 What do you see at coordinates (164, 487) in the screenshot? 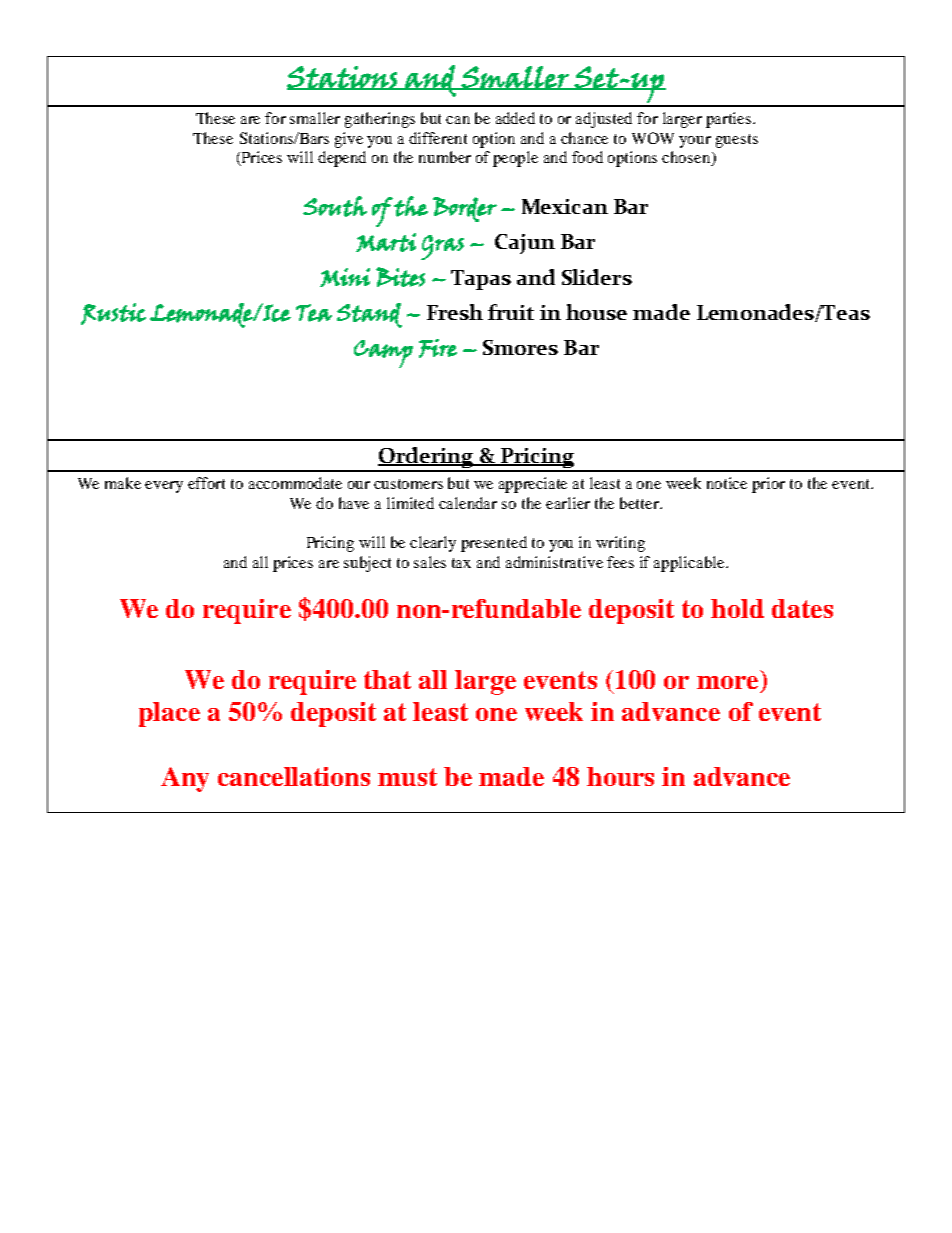
I see `every` at bounding box center [164, 487].
